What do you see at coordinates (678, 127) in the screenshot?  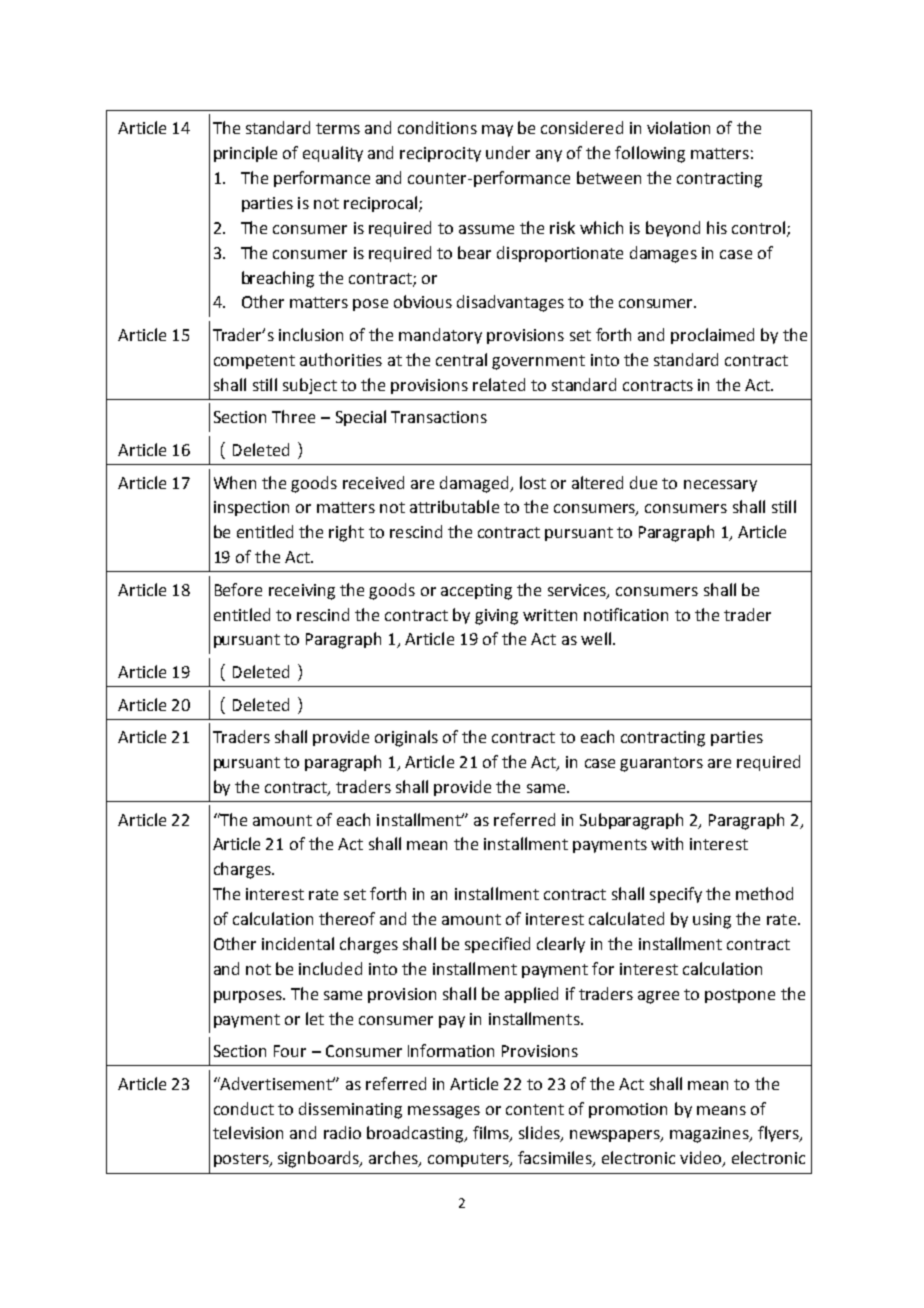 I see `violation` at bounding box center [678, 127].
